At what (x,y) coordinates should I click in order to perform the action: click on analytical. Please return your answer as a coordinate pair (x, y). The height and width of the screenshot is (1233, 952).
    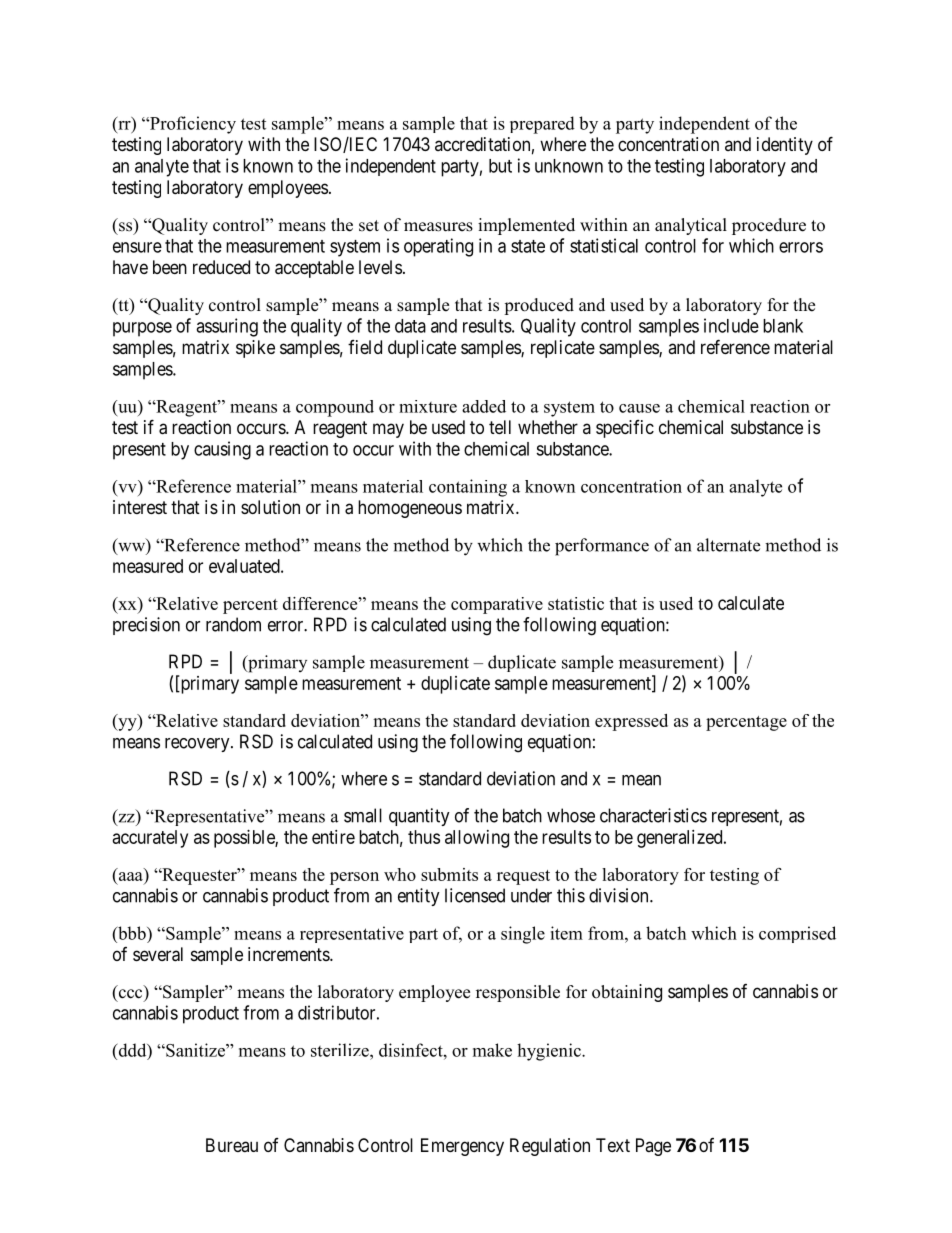
    Looking at the image, I should click on (691, 226).
